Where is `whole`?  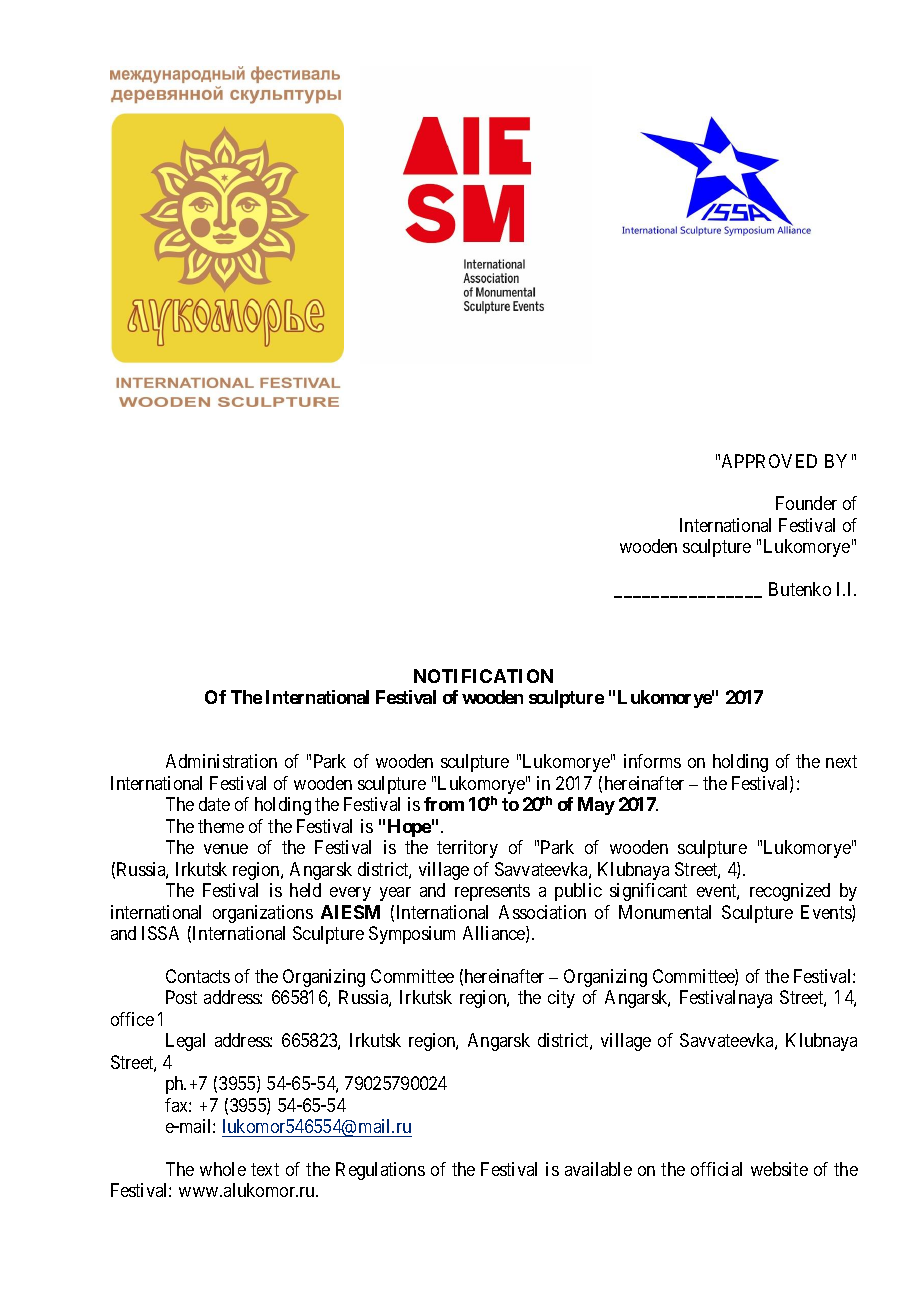
whole is located at coordinates (223, 1169).
